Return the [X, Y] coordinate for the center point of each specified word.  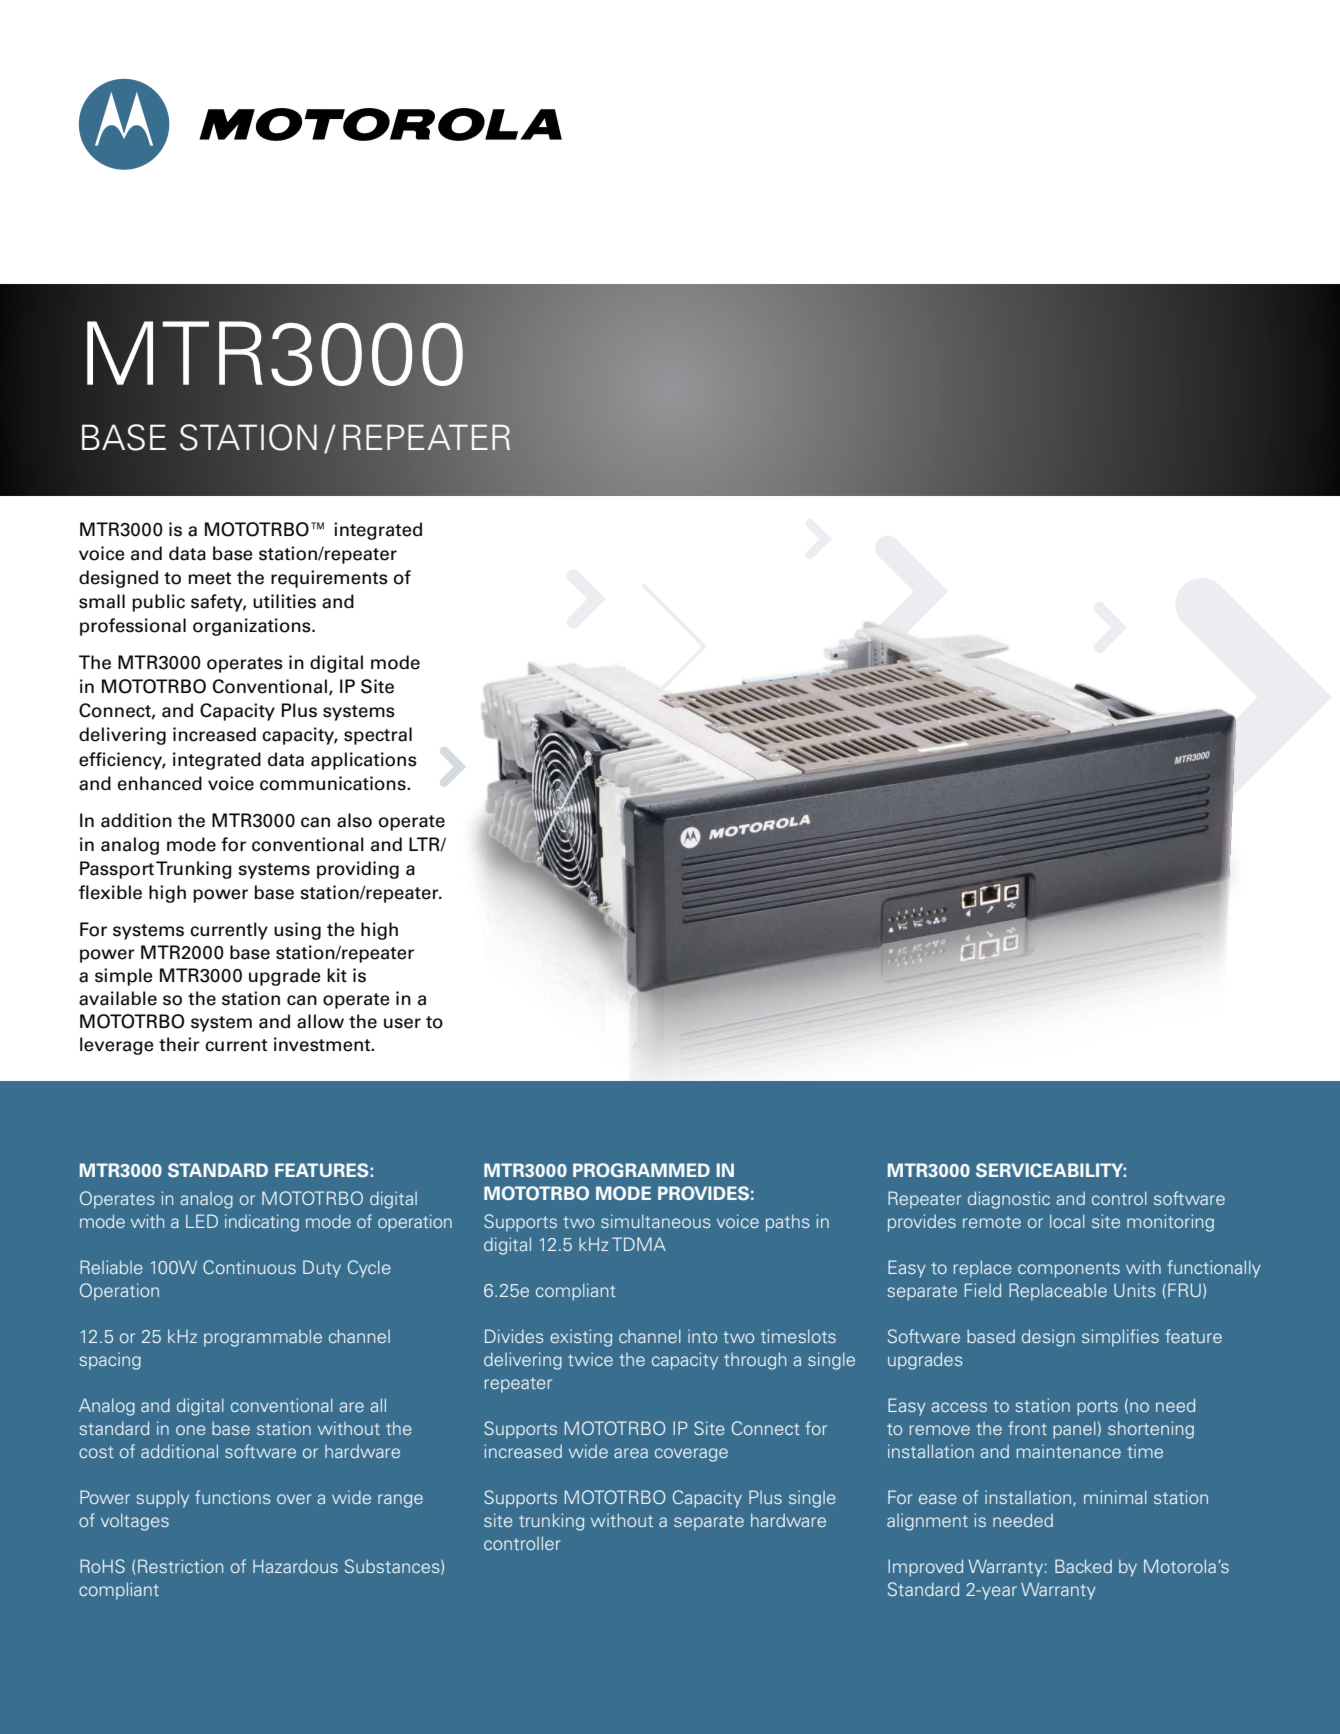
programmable [263, 1338]
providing [358, 870]
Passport [117, 870]
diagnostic [1009, 1200]
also [354, 820]
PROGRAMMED [641, 1170]
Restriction [180, 1566]
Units [1135, 1290]
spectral [378, 736]
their [179, 1044]
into [702, 1336]
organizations [253, 627]
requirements [329, 579]
